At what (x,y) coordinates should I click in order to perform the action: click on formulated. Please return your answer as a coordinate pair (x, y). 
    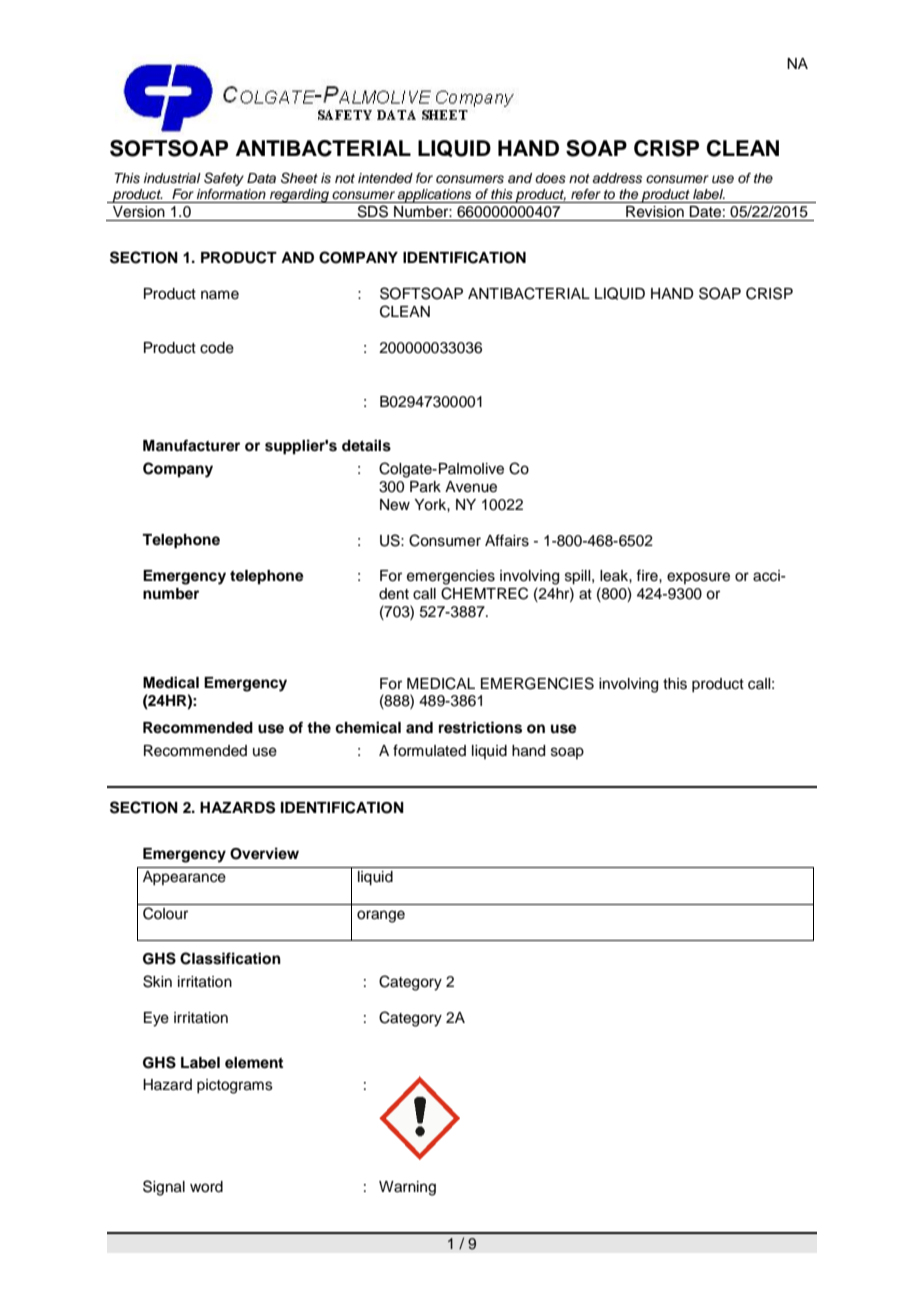
    Looking at the image, I should click on (429, 750).
